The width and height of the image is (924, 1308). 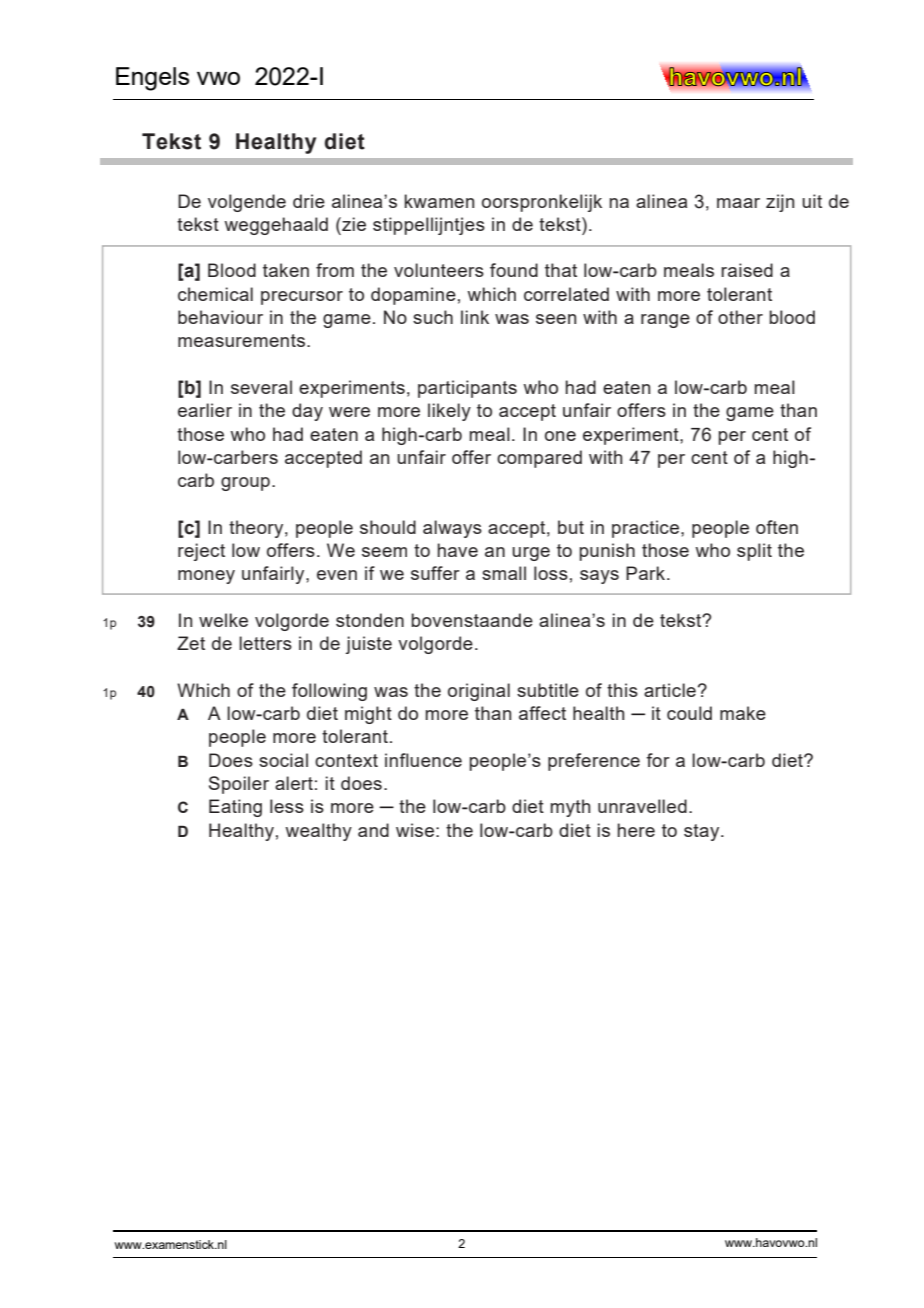 What do you see at coordinates (539, 459) in the image?
I see `compared` at bounding box center [539, 459].
